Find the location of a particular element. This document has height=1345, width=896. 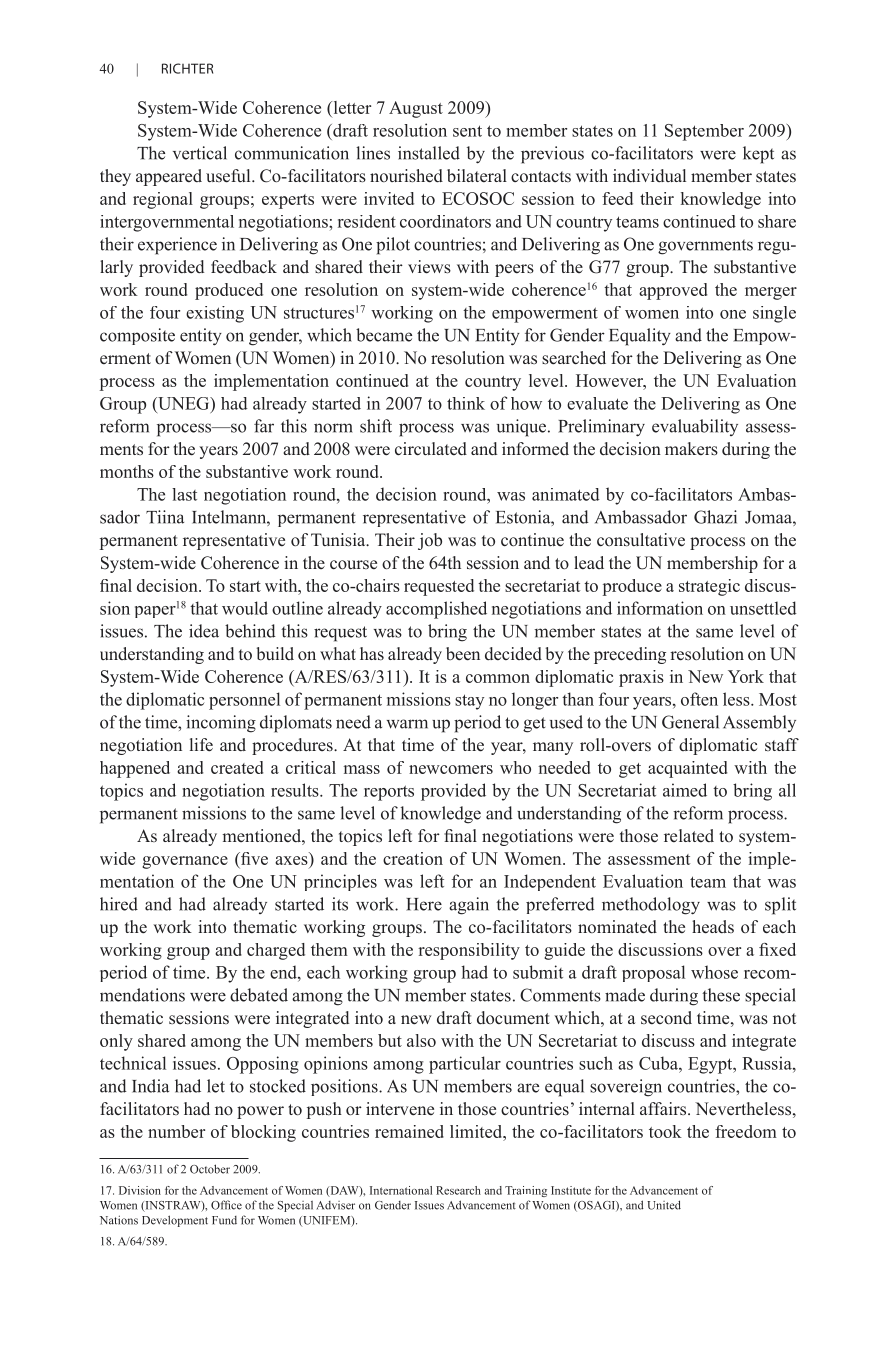

debated is located at coordinates (259, 995).
